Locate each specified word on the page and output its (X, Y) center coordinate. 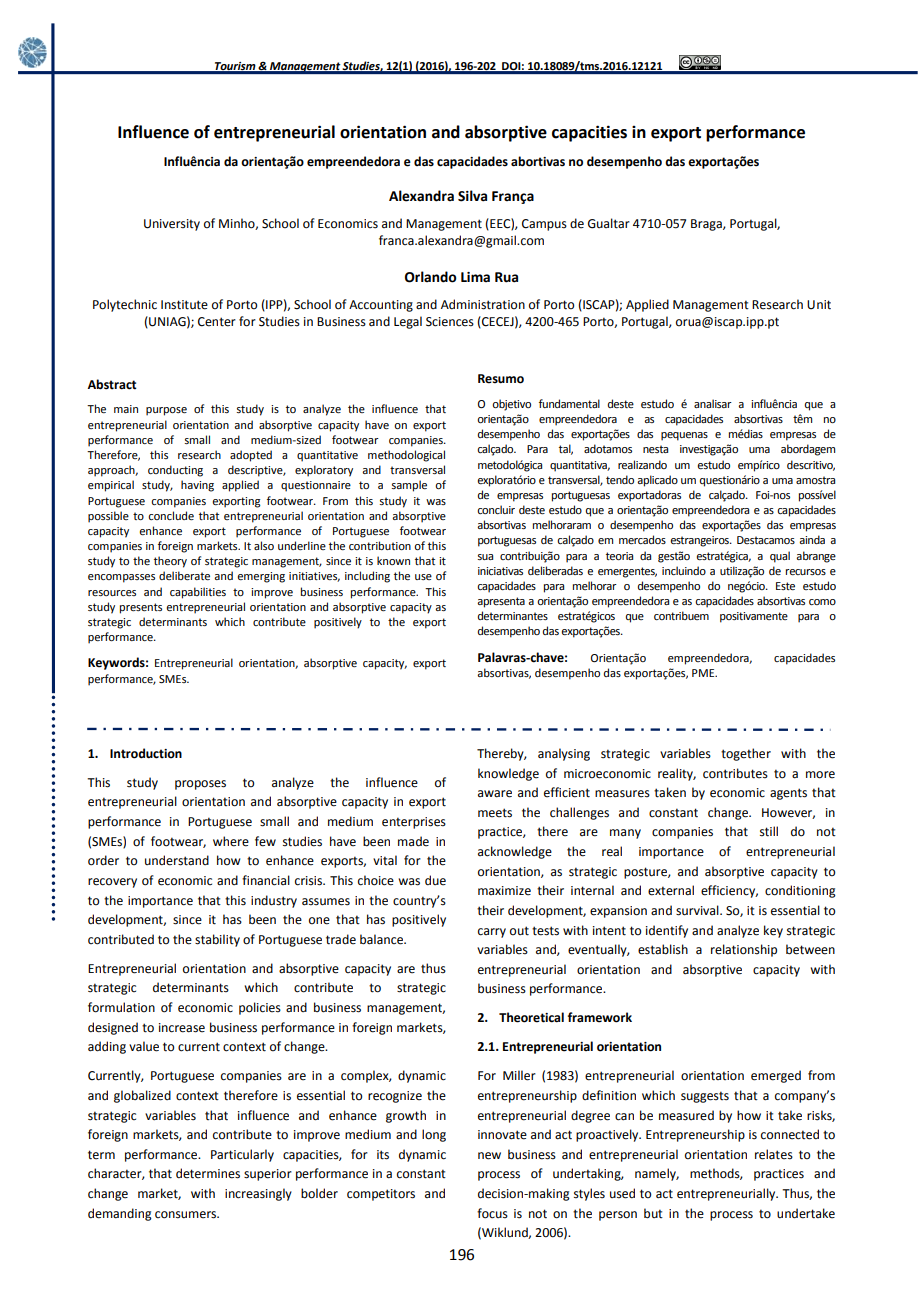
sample (409, 486)
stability (217, 940)
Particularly (242, 1155)
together (746, 754)
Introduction (146, 753)
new (489, 1156)
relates (774, 1154)
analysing (564, 754)
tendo (620, 479)
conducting (175, 471)
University (172, 225)
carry (492, 933)
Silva (472, 196)
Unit (819, 305)
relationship (744, 950)
